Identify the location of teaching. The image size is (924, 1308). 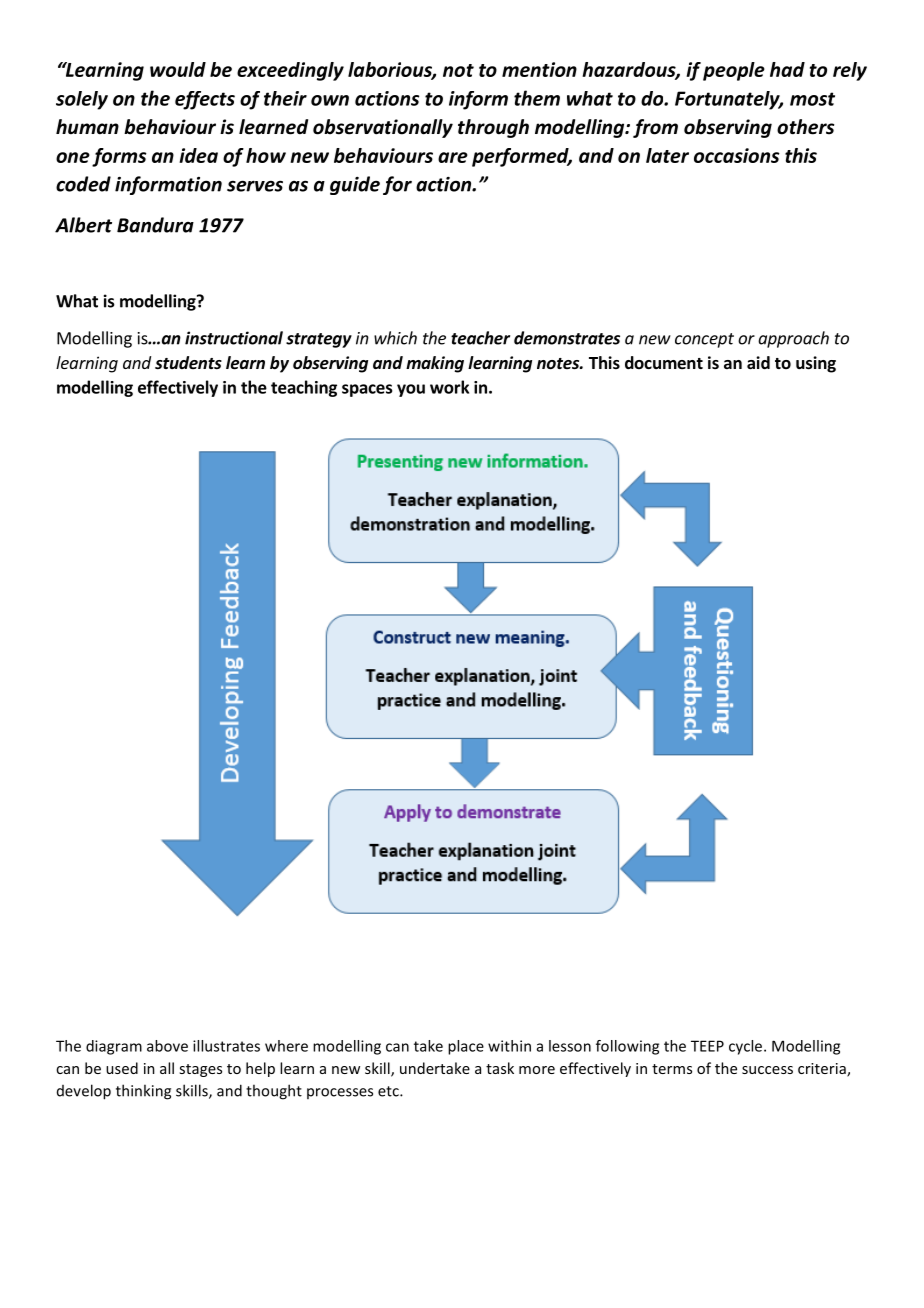
(304, 388).
